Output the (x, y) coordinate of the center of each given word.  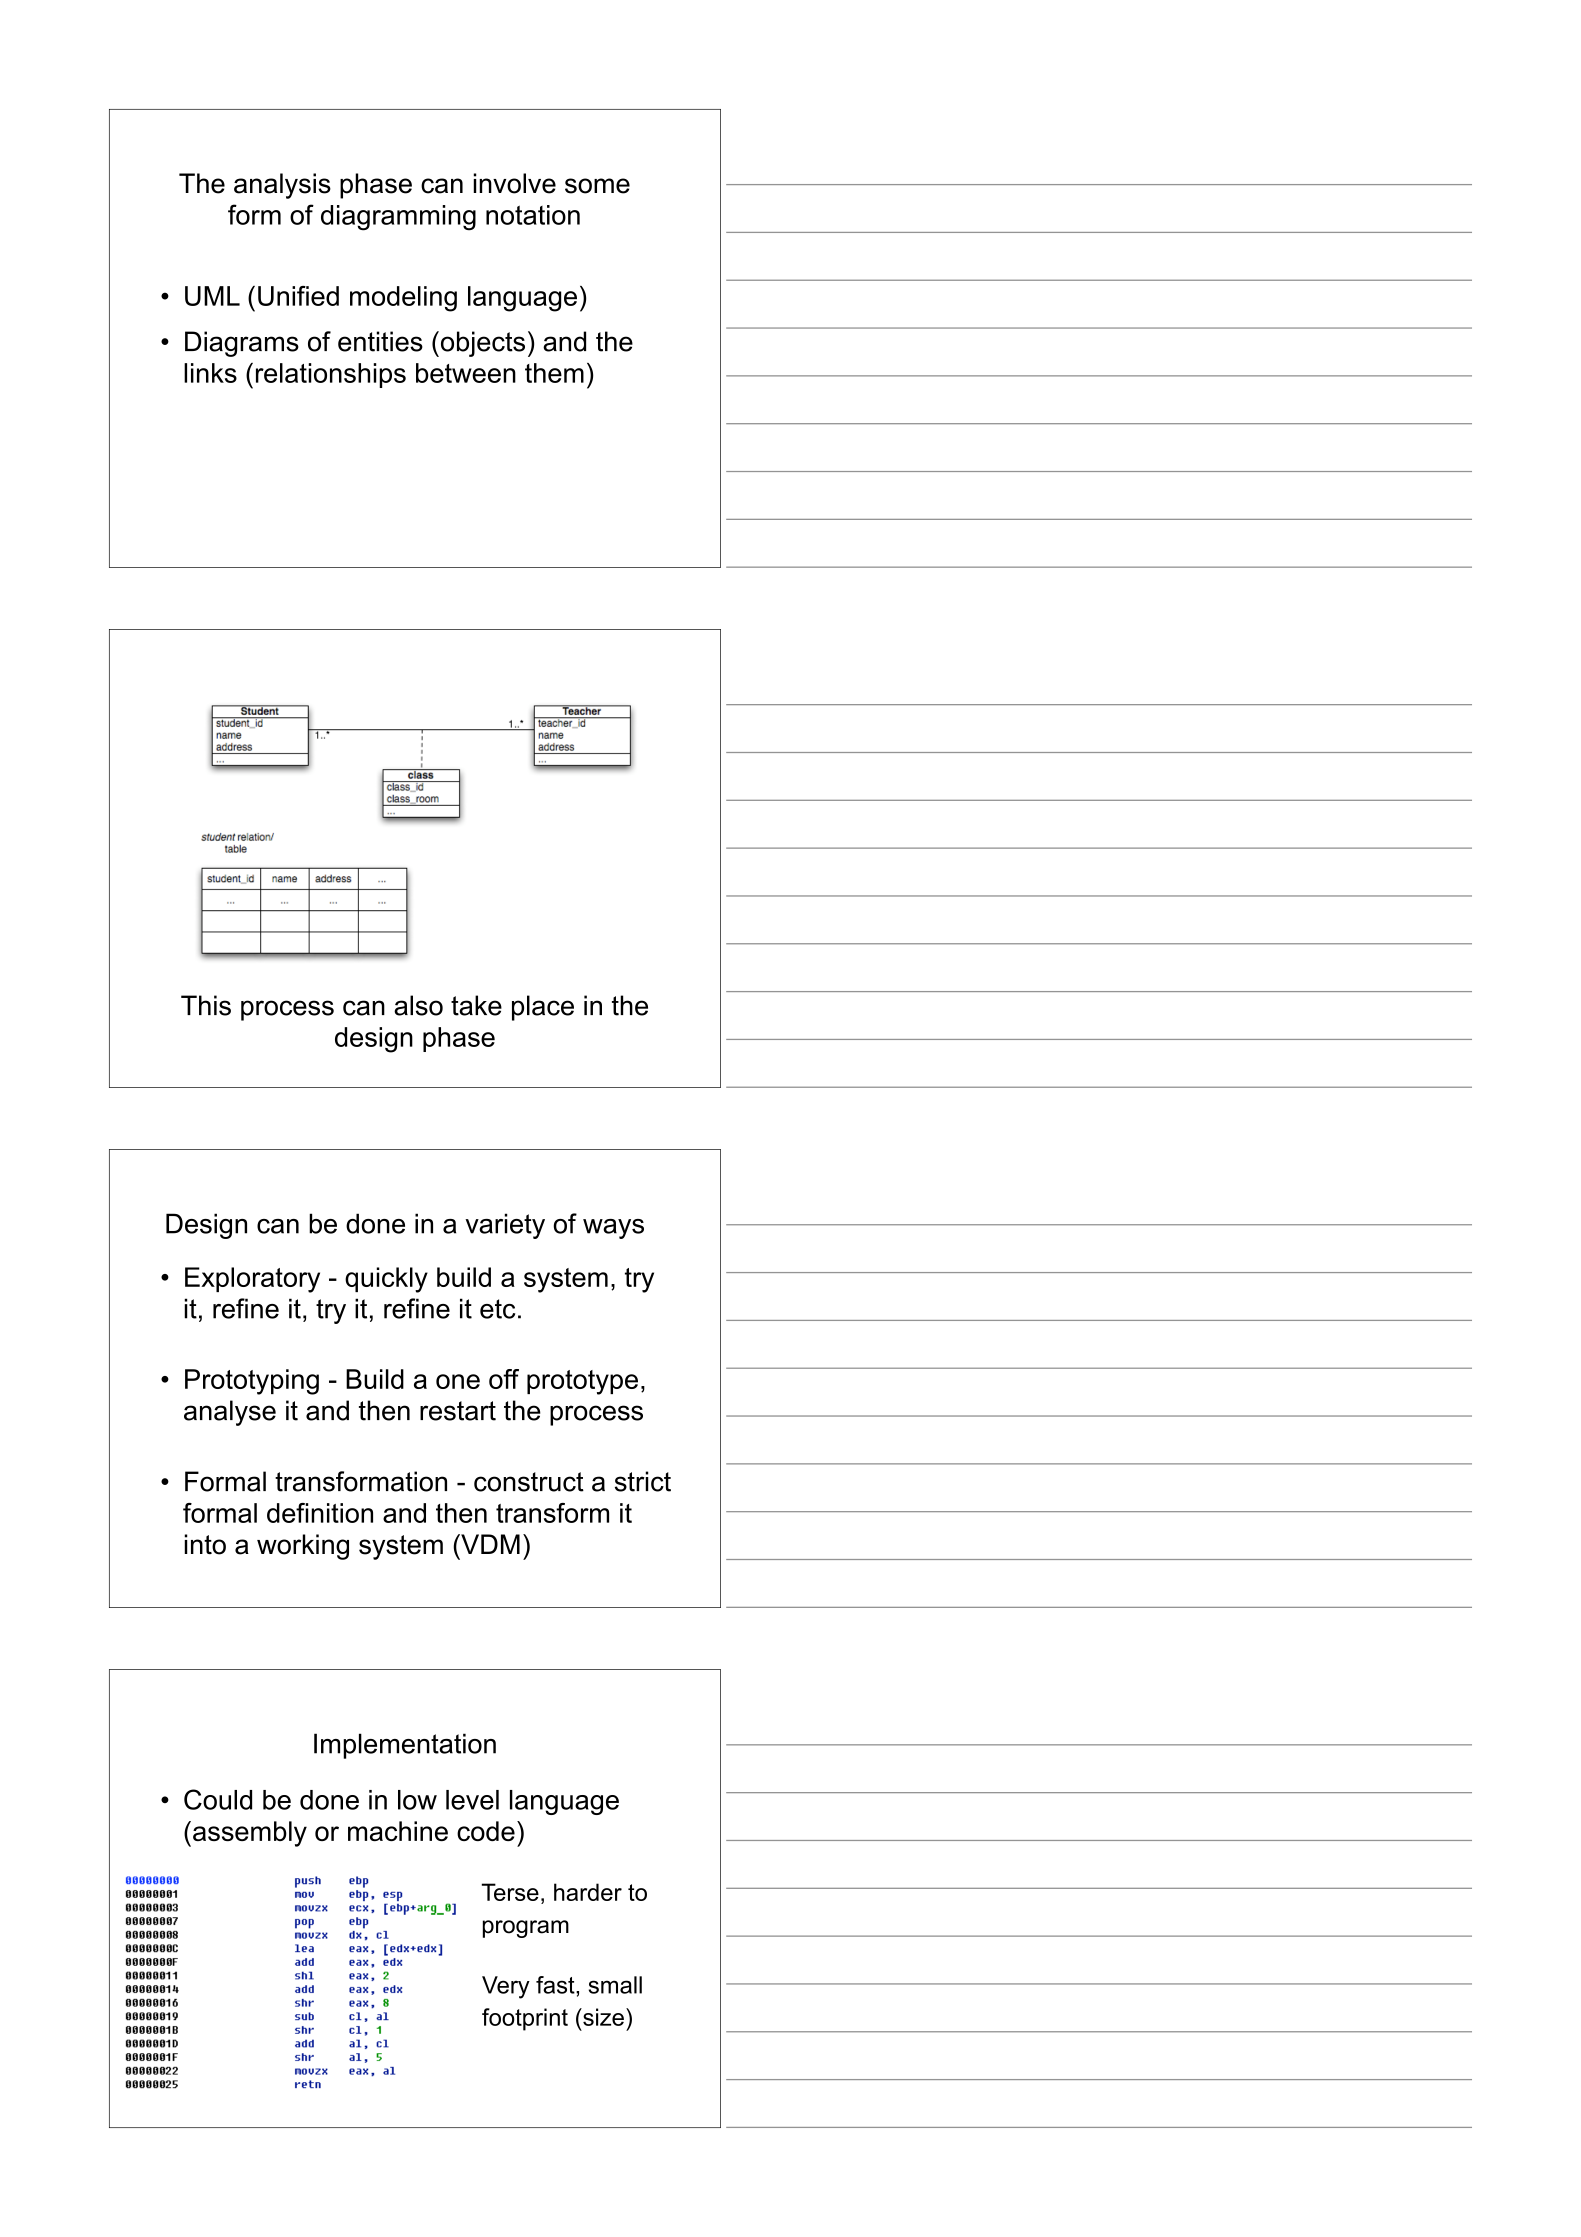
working (303, 1547)
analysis (282, 186)
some (597, 186)
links (210, 373)
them (554, 373)
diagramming (398, 218)
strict (643, 1481)
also (418, 1005)
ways (613, 1229)
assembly (250, 1834)
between (466, 373)
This (206, 1005)
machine (398, 1831)
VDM (489, 1544)
